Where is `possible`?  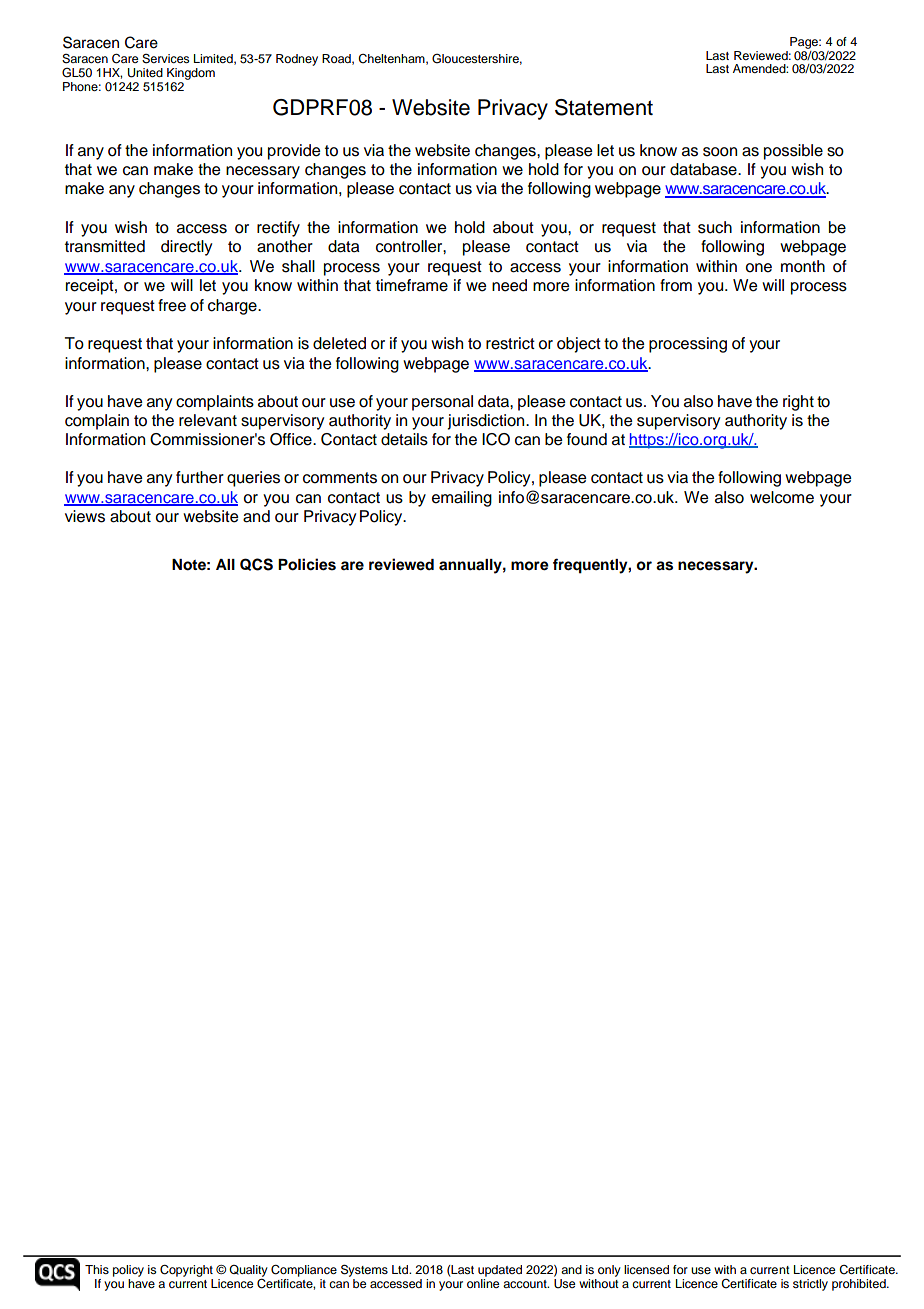 possible is located at coordinates (793, 152).
